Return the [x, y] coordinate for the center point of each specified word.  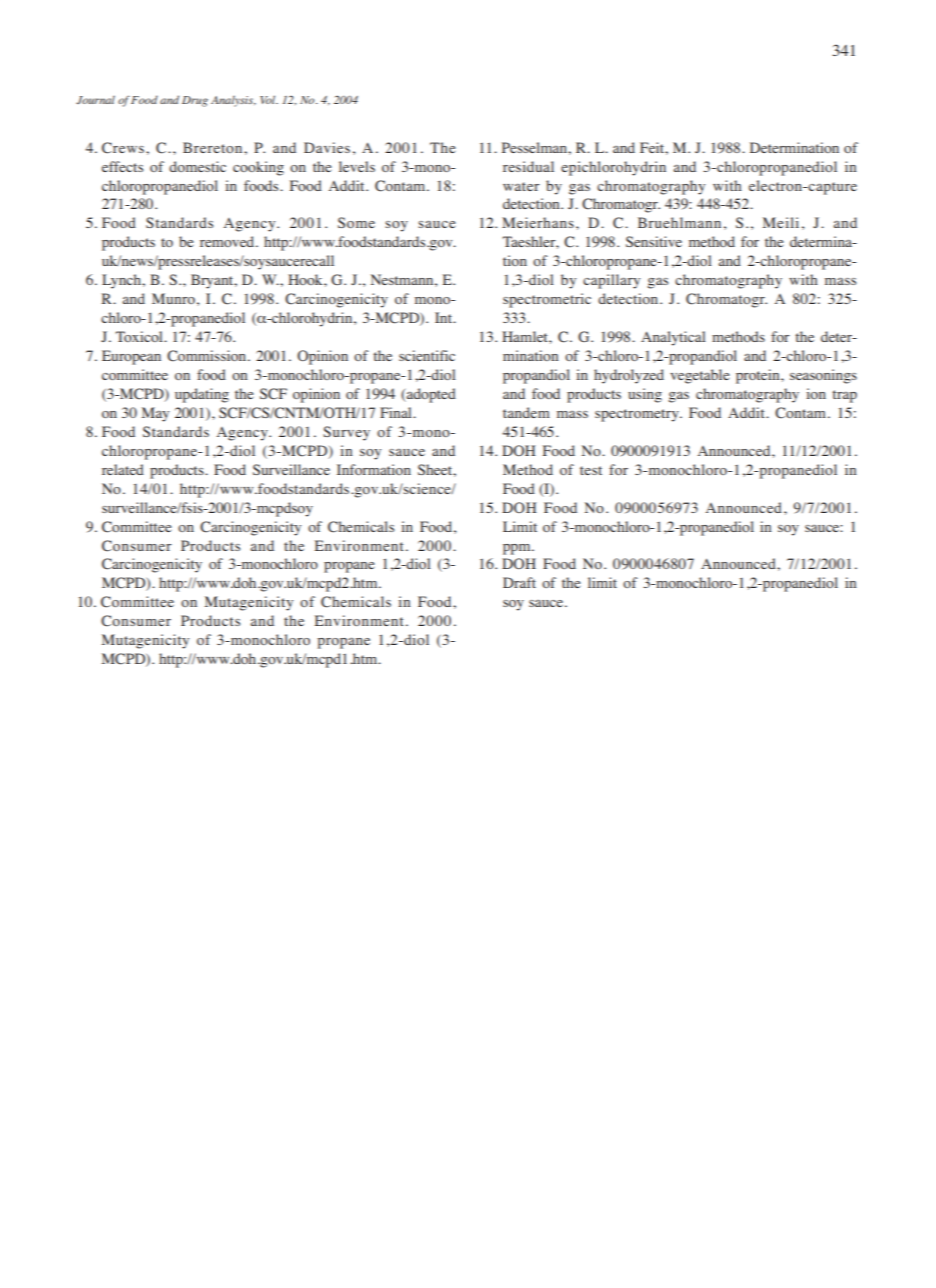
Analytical [673, 338]
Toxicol [140, 336]
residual [528, 166]
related [123, 469]
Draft [519, 582]
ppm [518, 549]
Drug [195, 101]
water [521, 186]
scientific [427, 355]
